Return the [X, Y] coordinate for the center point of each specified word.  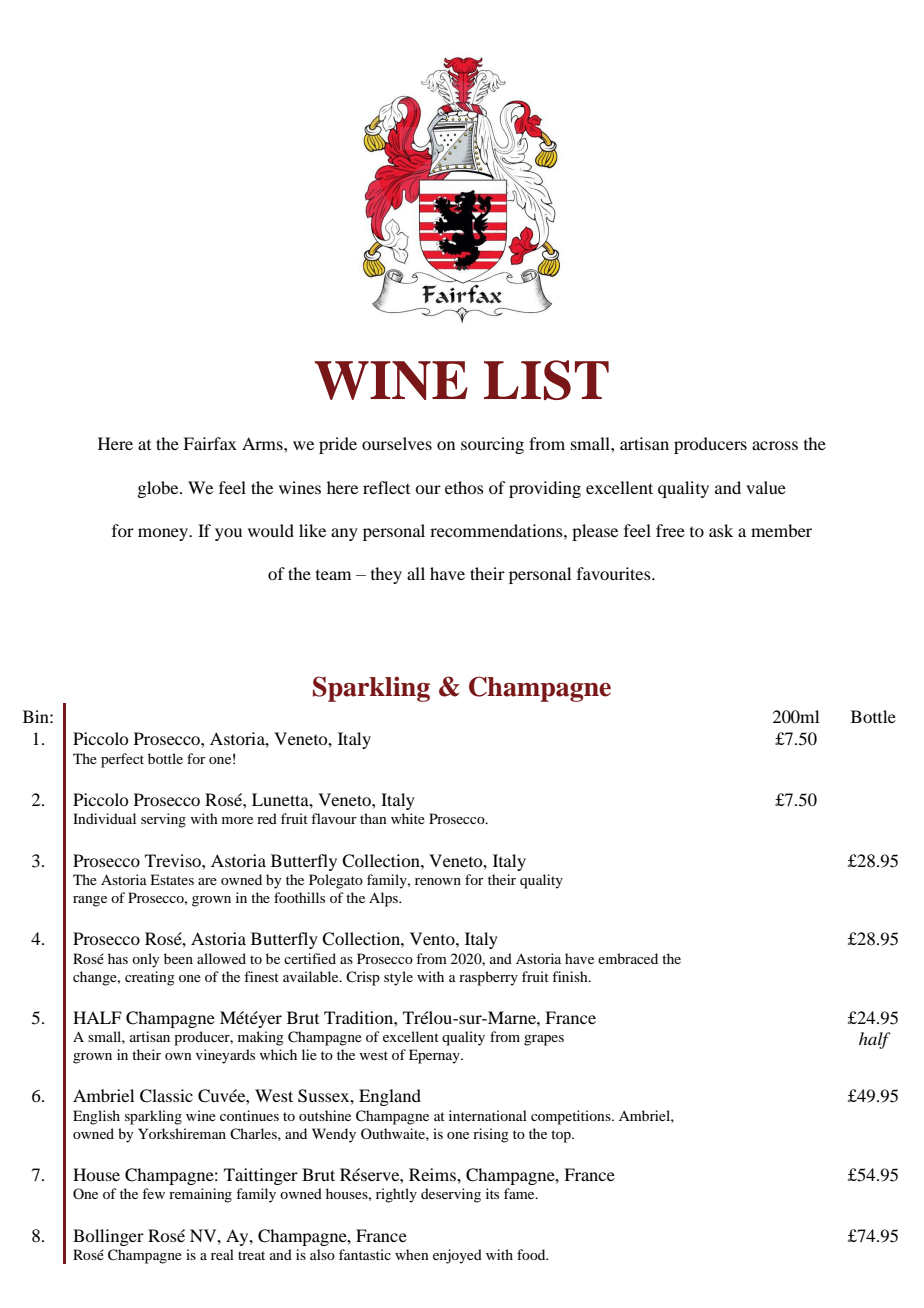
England [390, 1097]
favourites [615, 573]
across [775, 445]
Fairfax [210, 443]
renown [438, 881]
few [153, 1193]
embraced [628, 958]
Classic [166, 1096]
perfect [122, 760]
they [386, 575]
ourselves [397, 443]
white [408, 818]
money [164, 534]
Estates [172, 879]
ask [721, 530]
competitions [572, 1117]
